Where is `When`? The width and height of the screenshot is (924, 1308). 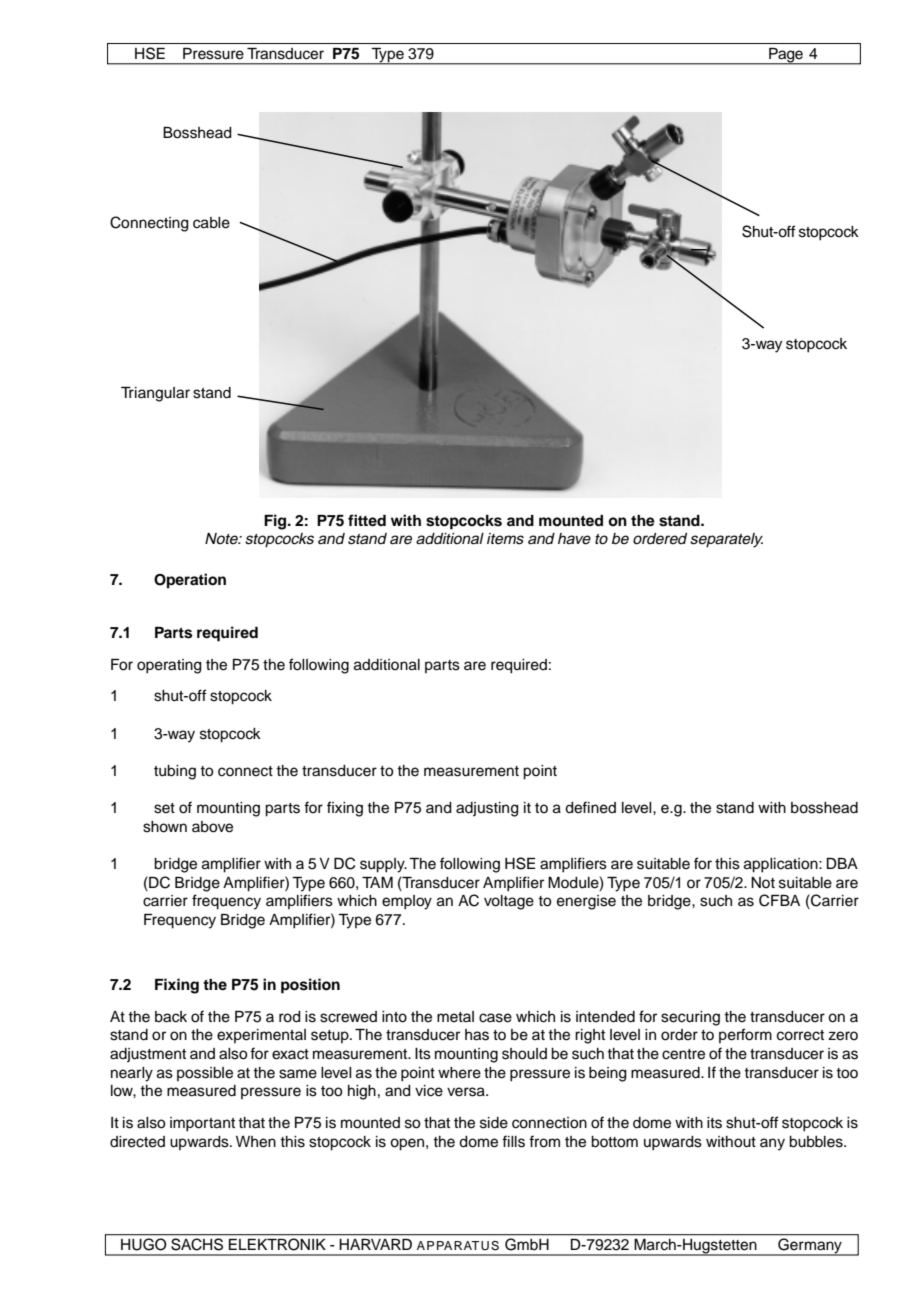 When is located at coordinates (256, 1142).
